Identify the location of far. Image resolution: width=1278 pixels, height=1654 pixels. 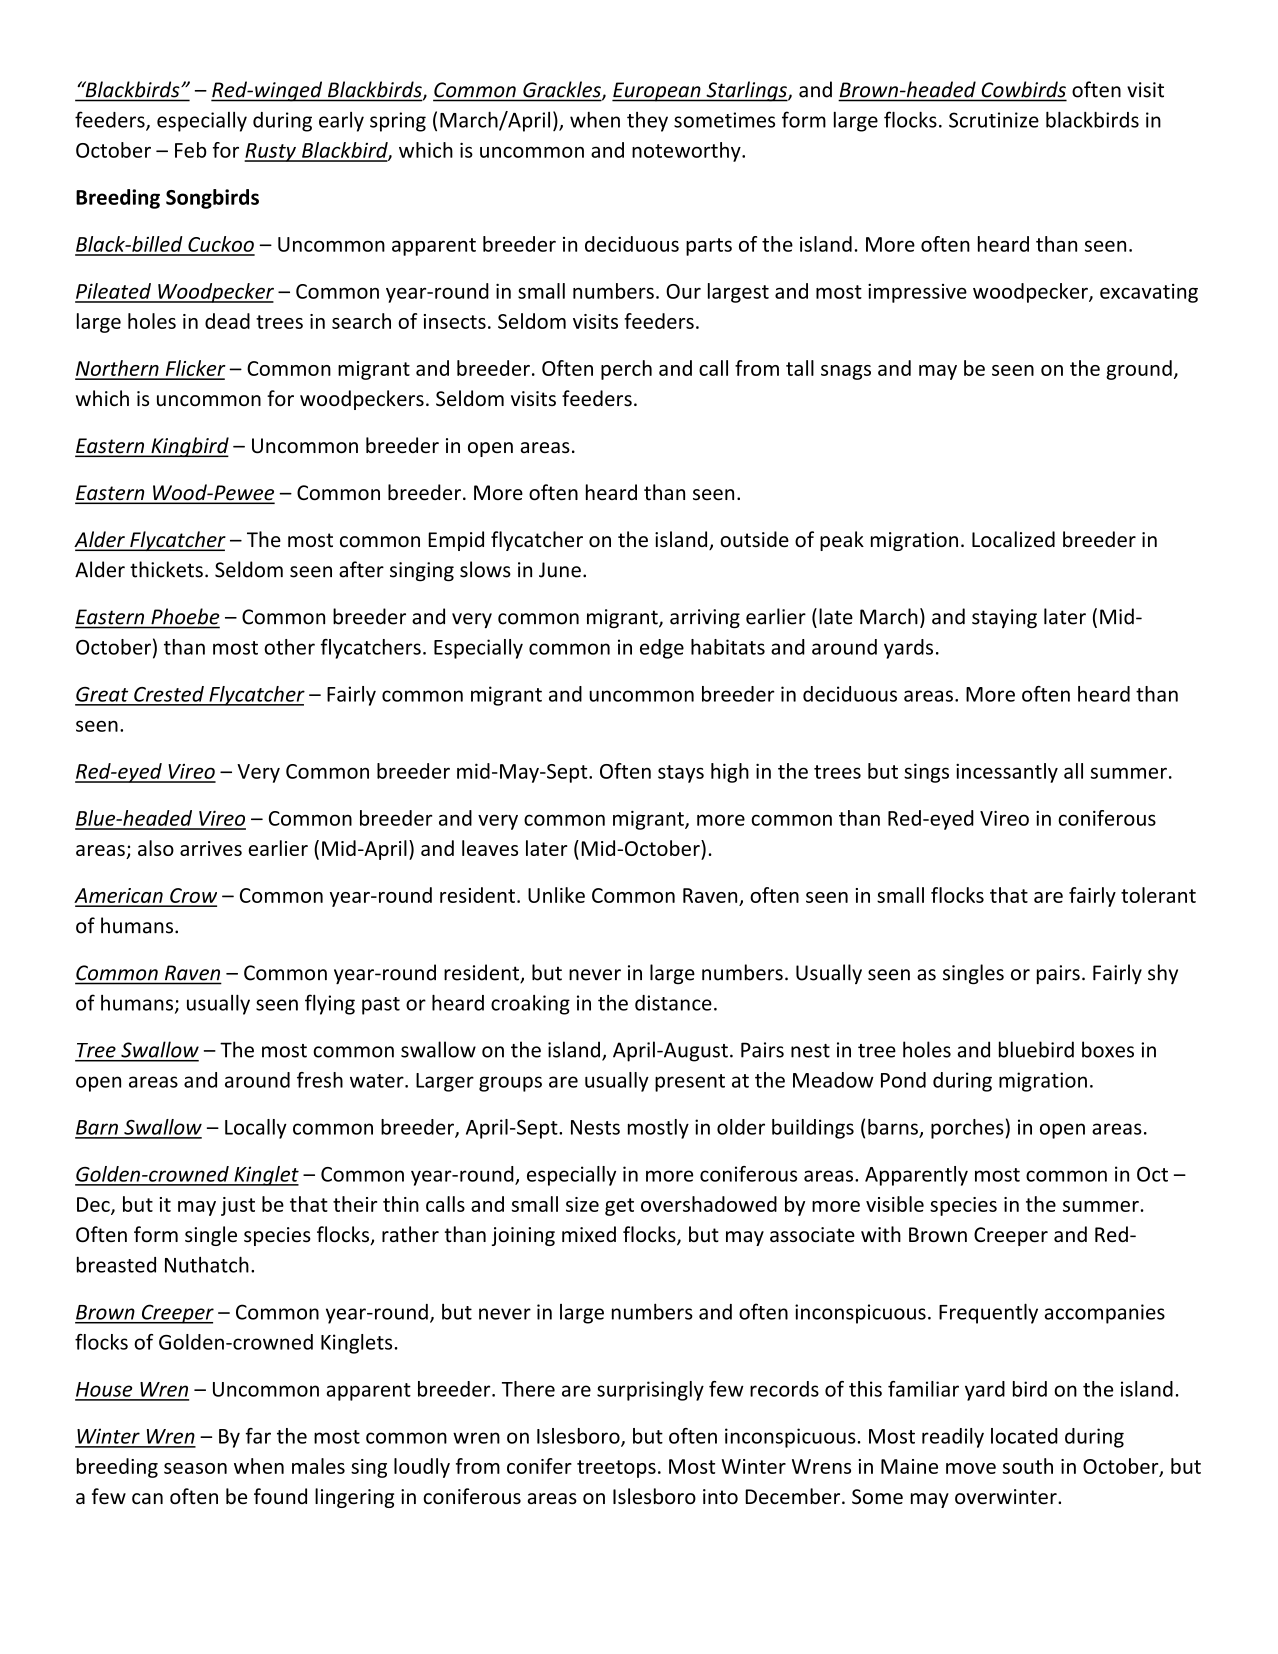
(258, 1436).
